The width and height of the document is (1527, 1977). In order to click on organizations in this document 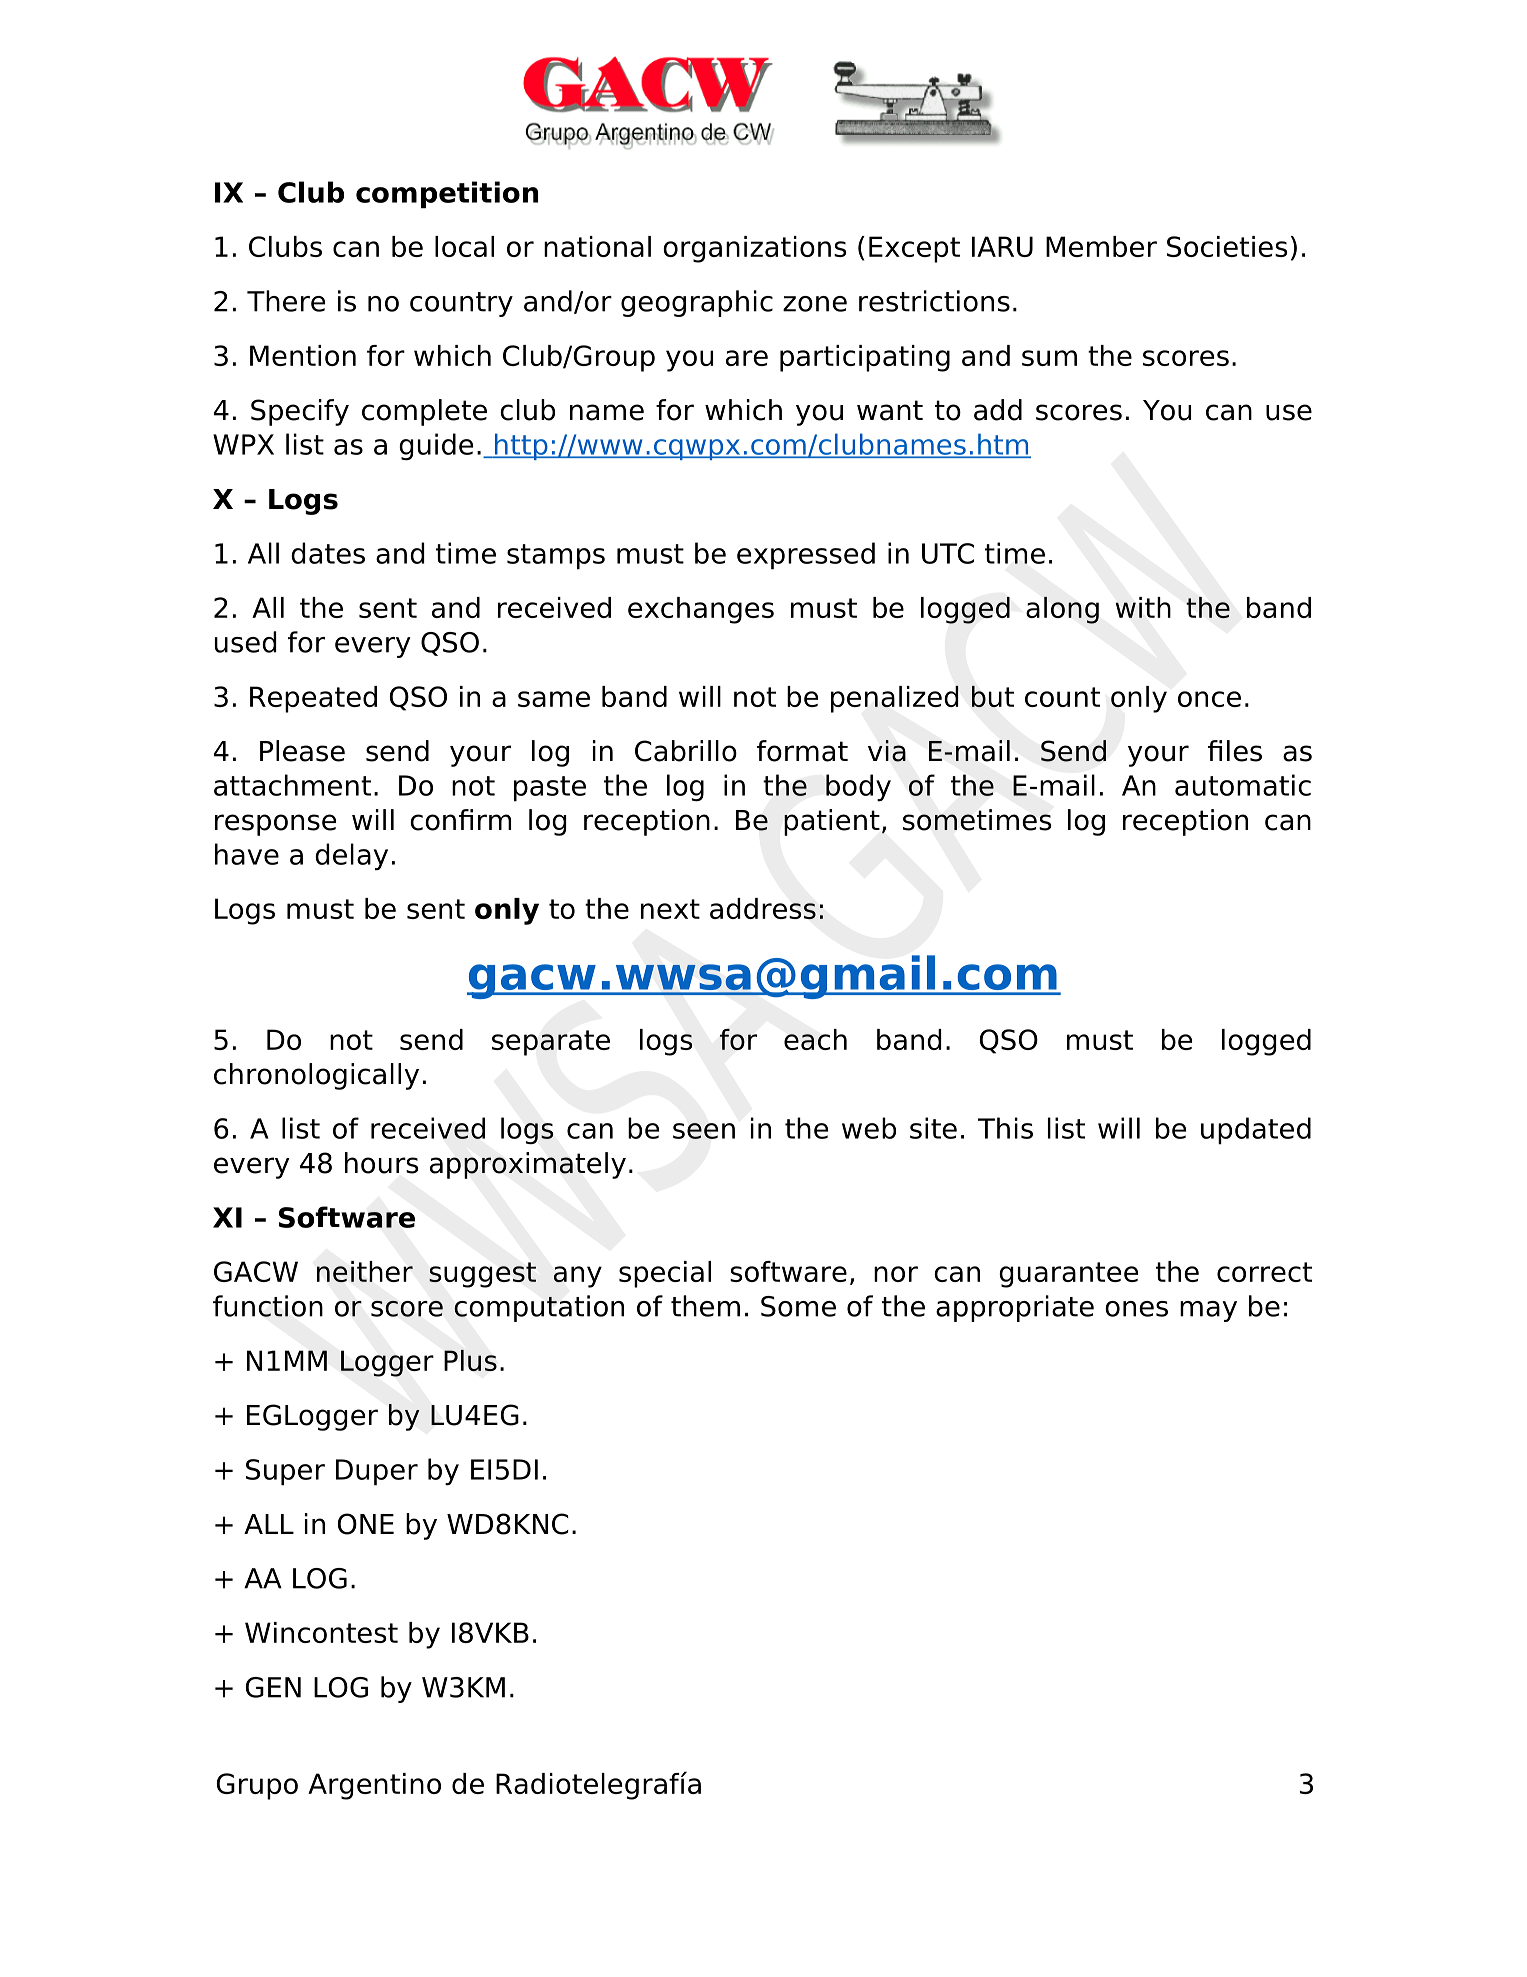, I will do `click(755, 249)`.
